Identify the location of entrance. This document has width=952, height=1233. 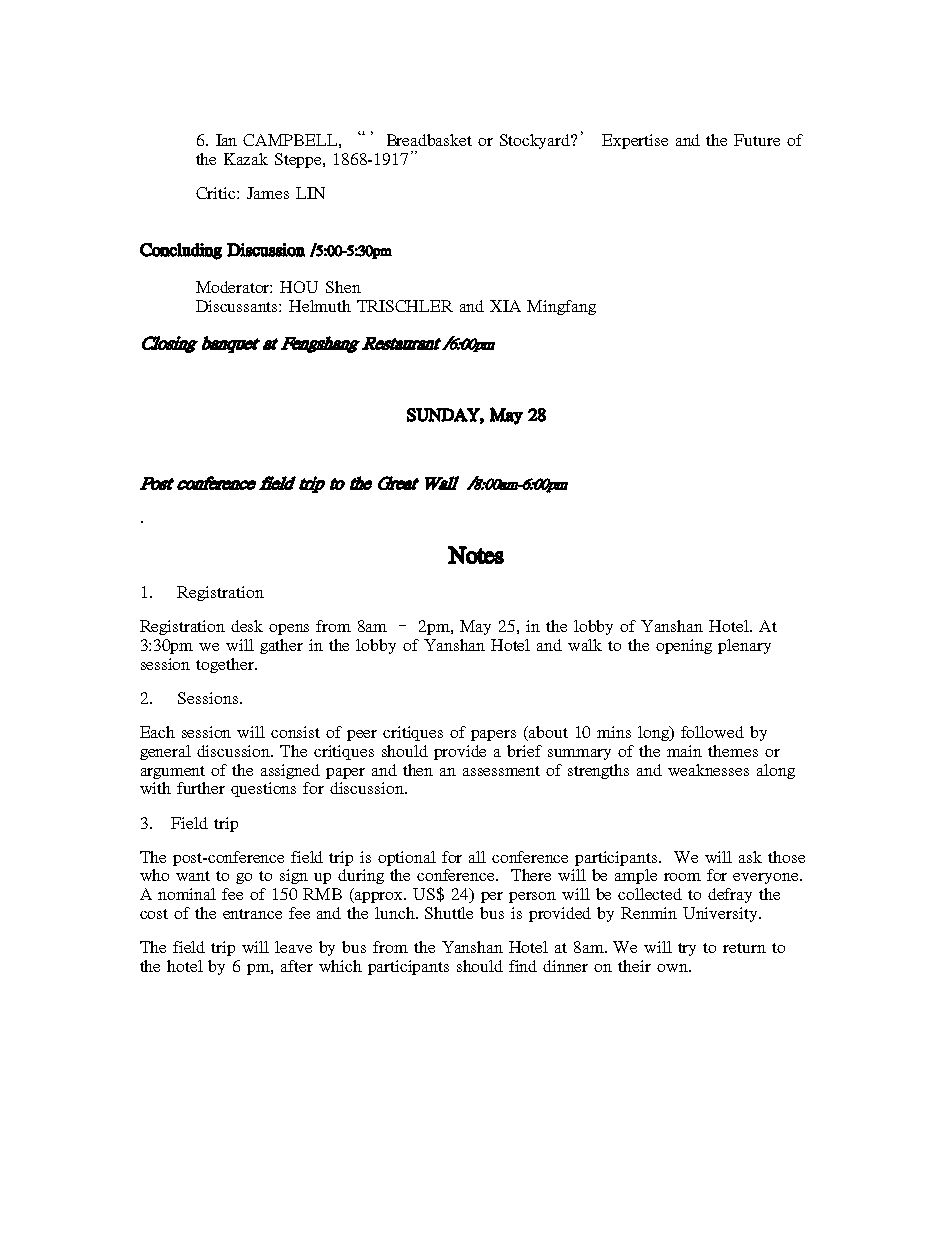
(252, 914).
